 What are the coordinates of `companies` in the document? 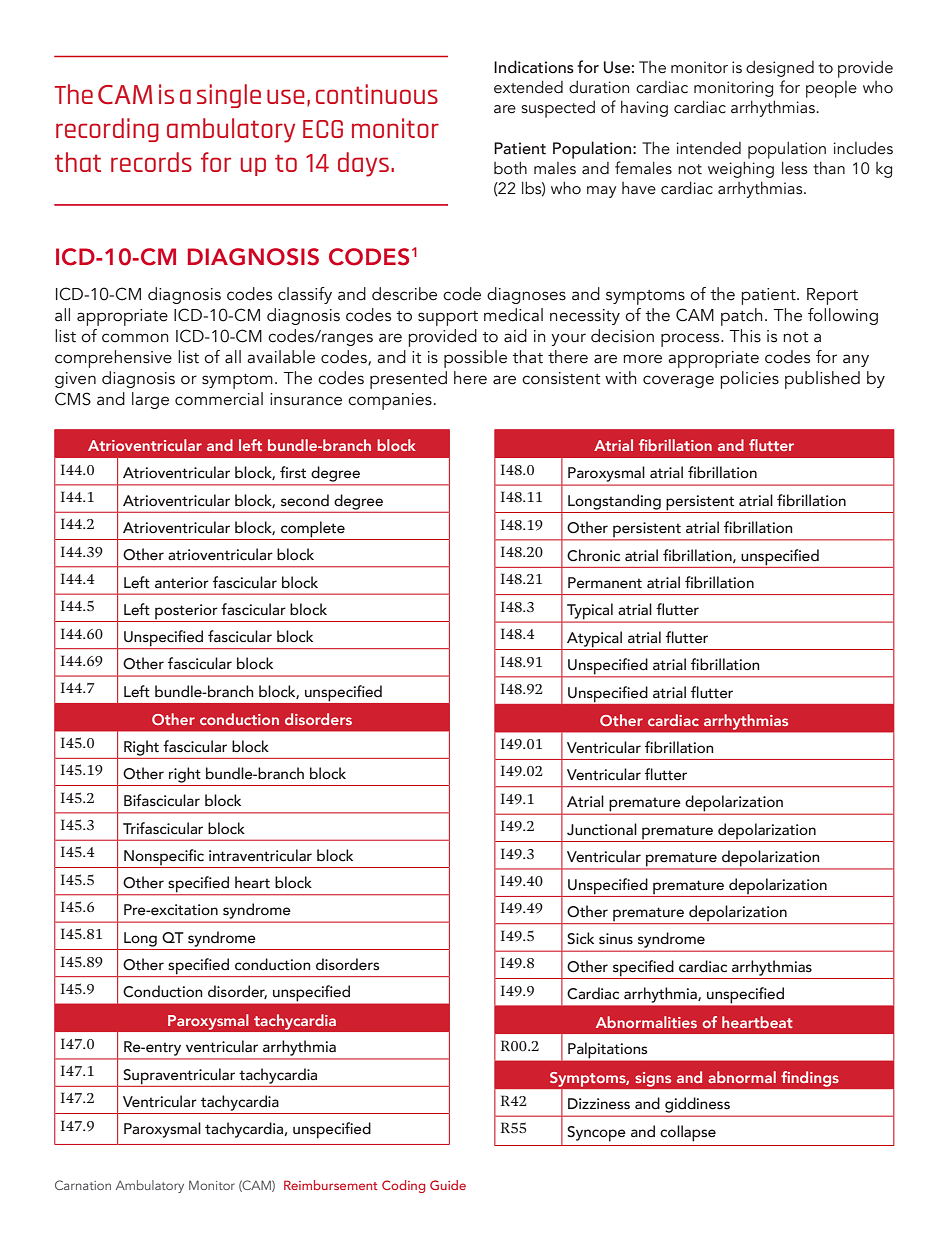 It's located at (390, 401).
